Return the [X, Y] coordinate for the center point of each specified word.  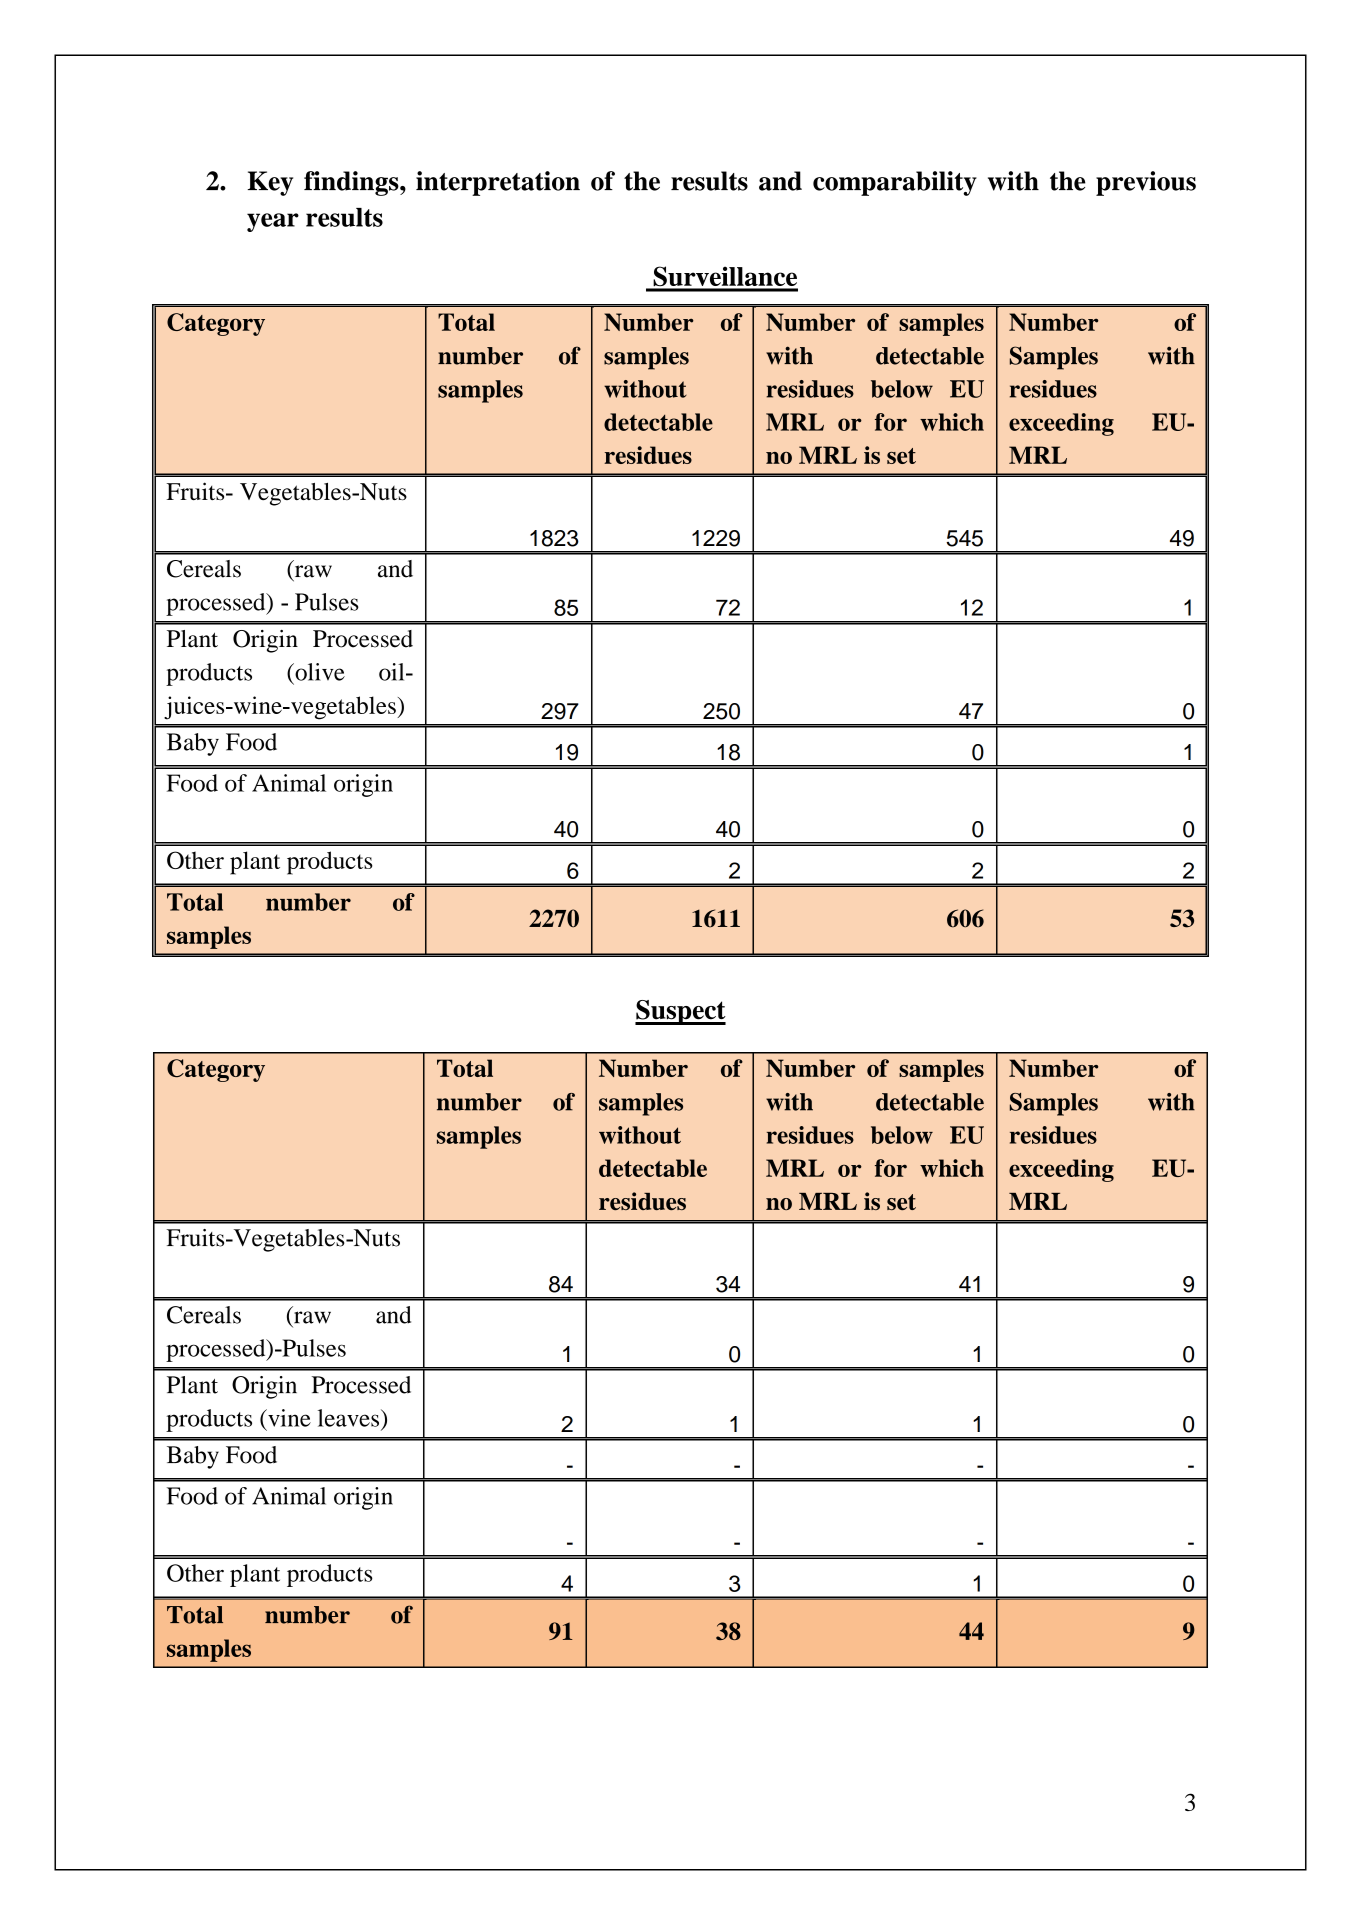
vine [288, 1418]
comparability [895, 183]
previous [1146, 183]
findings [352, 183]
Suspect [680, 1012]
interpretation [498, 183]
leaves [350, 1418]
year [273, 222]
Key [270, 183]
